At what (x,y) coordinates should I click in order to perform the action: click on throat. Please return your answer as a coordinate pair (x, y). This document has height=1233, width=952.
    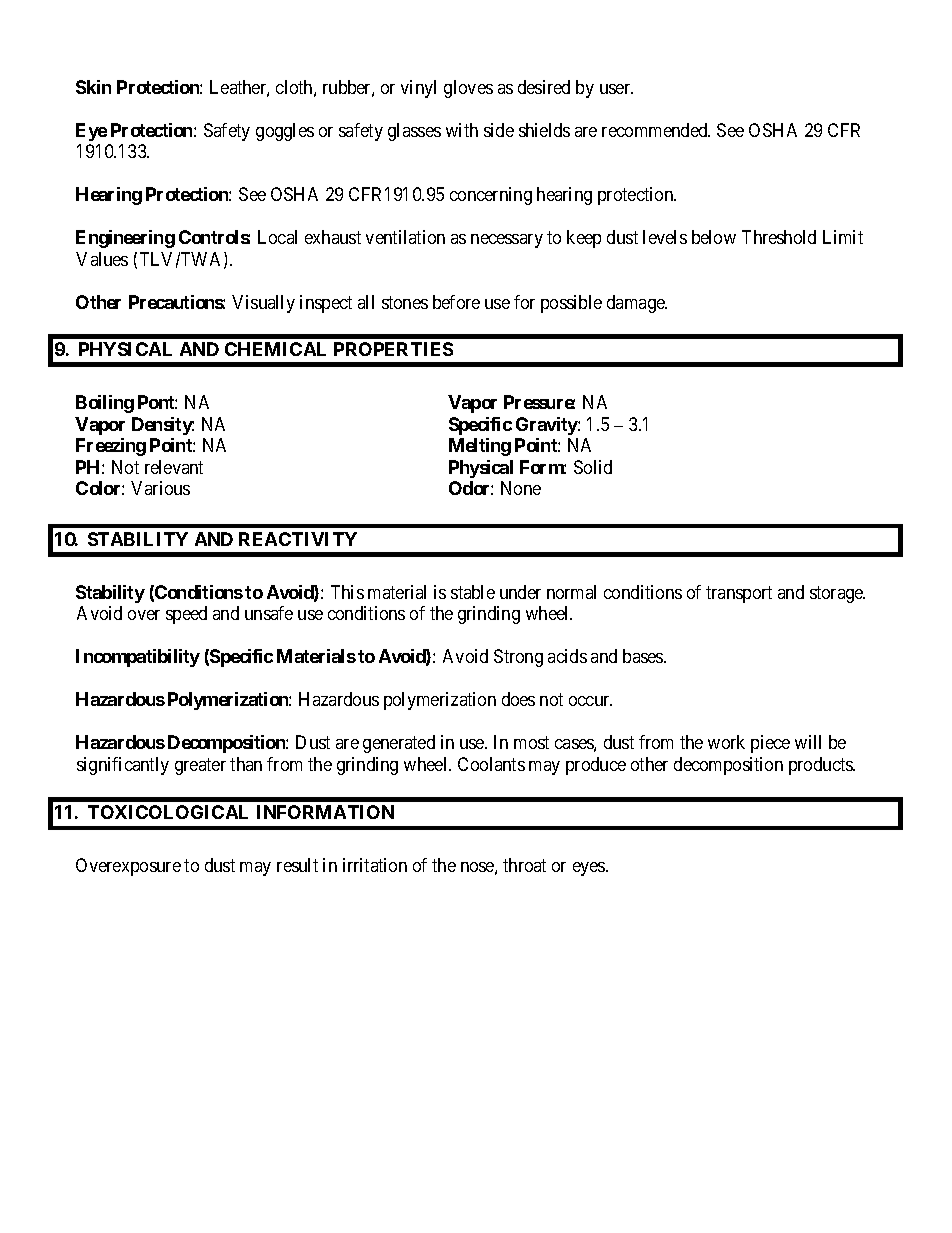
    Looking at the image, I should click on (524, 865).
